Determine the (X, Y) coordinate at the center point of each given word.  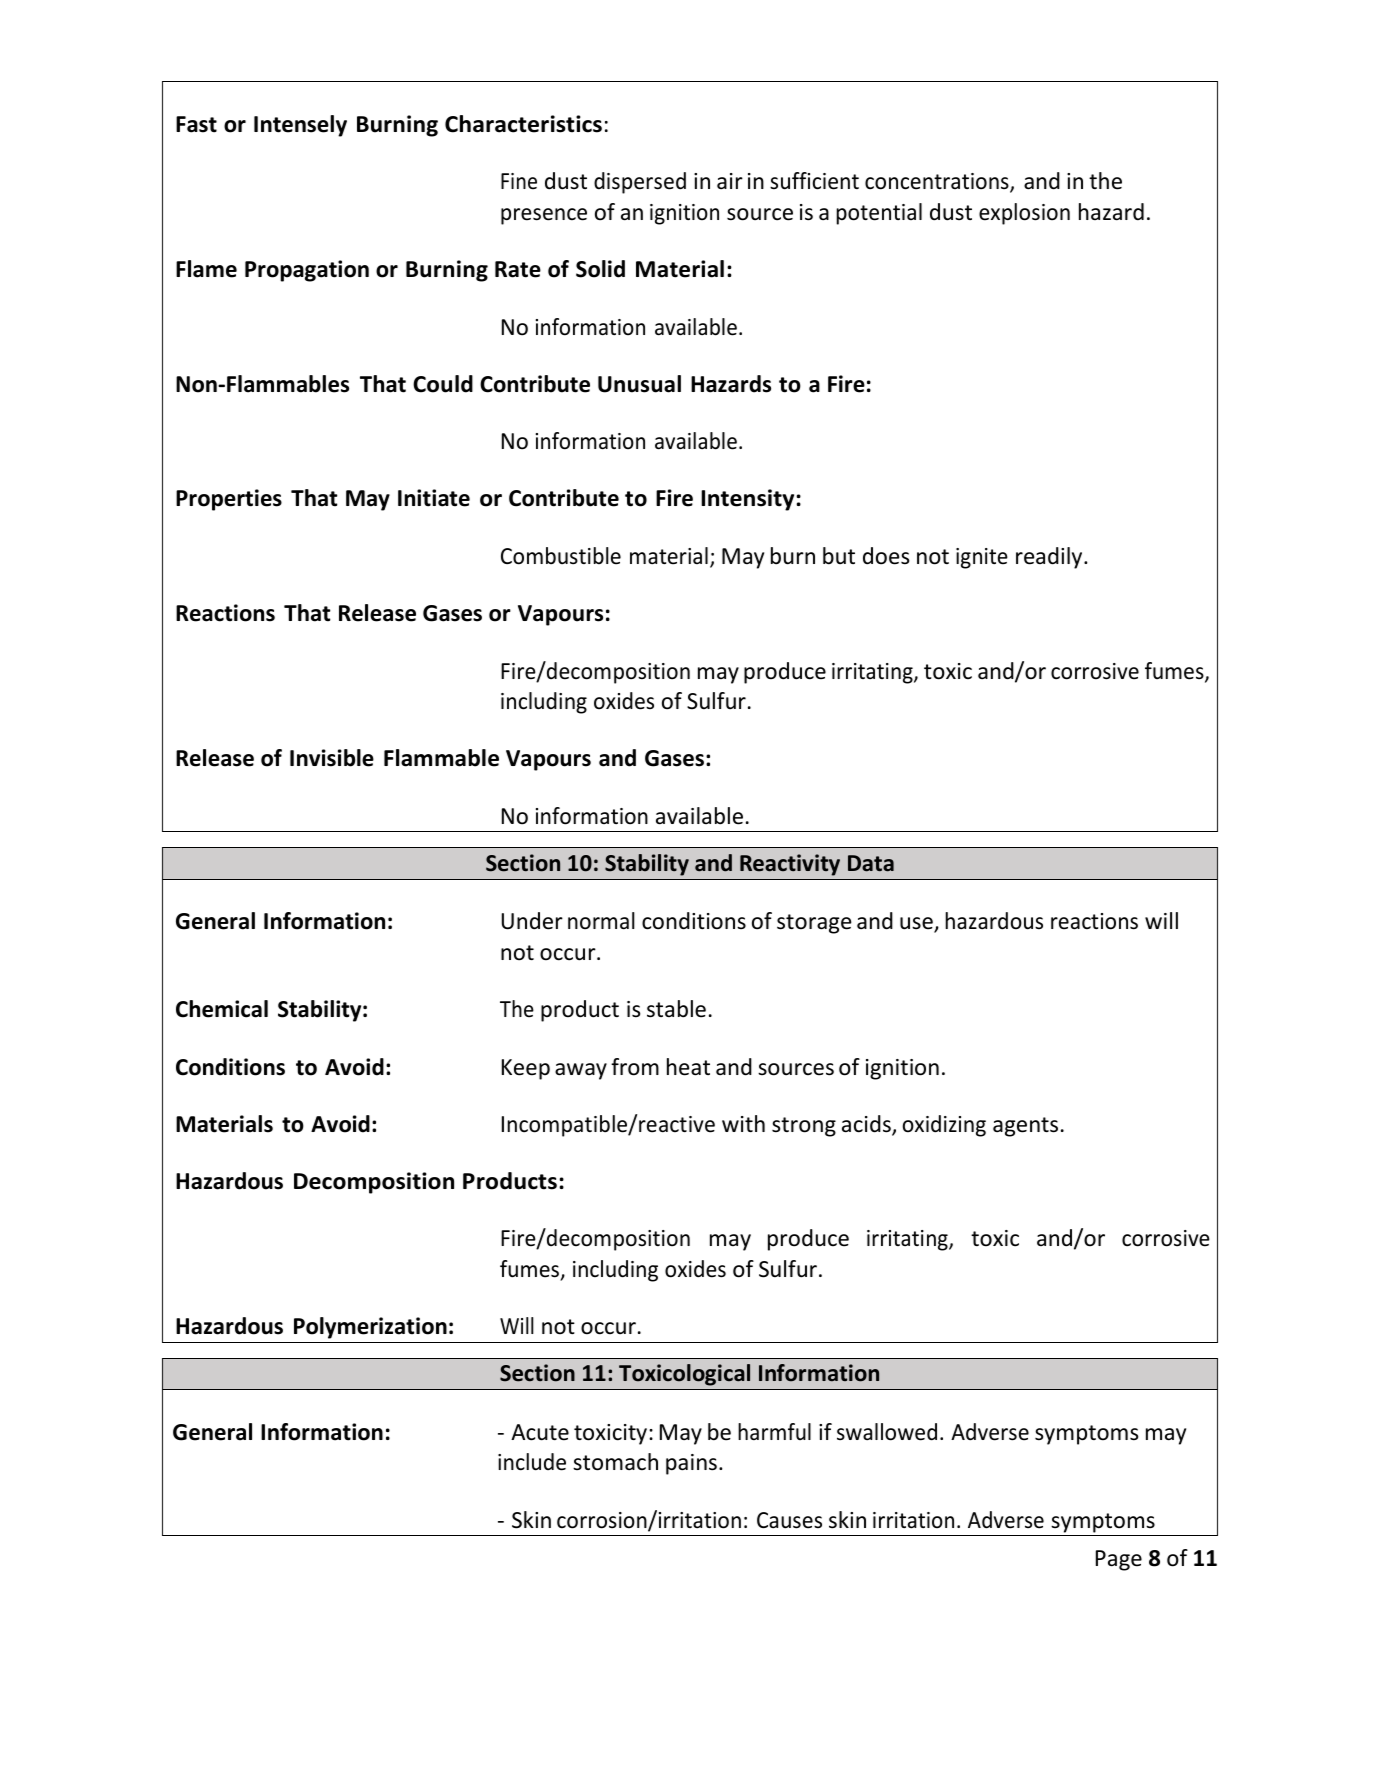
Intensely (300, 126)
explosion (1024, 214)
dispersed (640, 183)
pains (691, 1464)
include (532, 1462)
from (635, 1067)
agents (1025, 1127)
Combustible (561, 556)
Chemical (222, 1009)
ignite (982, 558)
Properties (229, 500)
